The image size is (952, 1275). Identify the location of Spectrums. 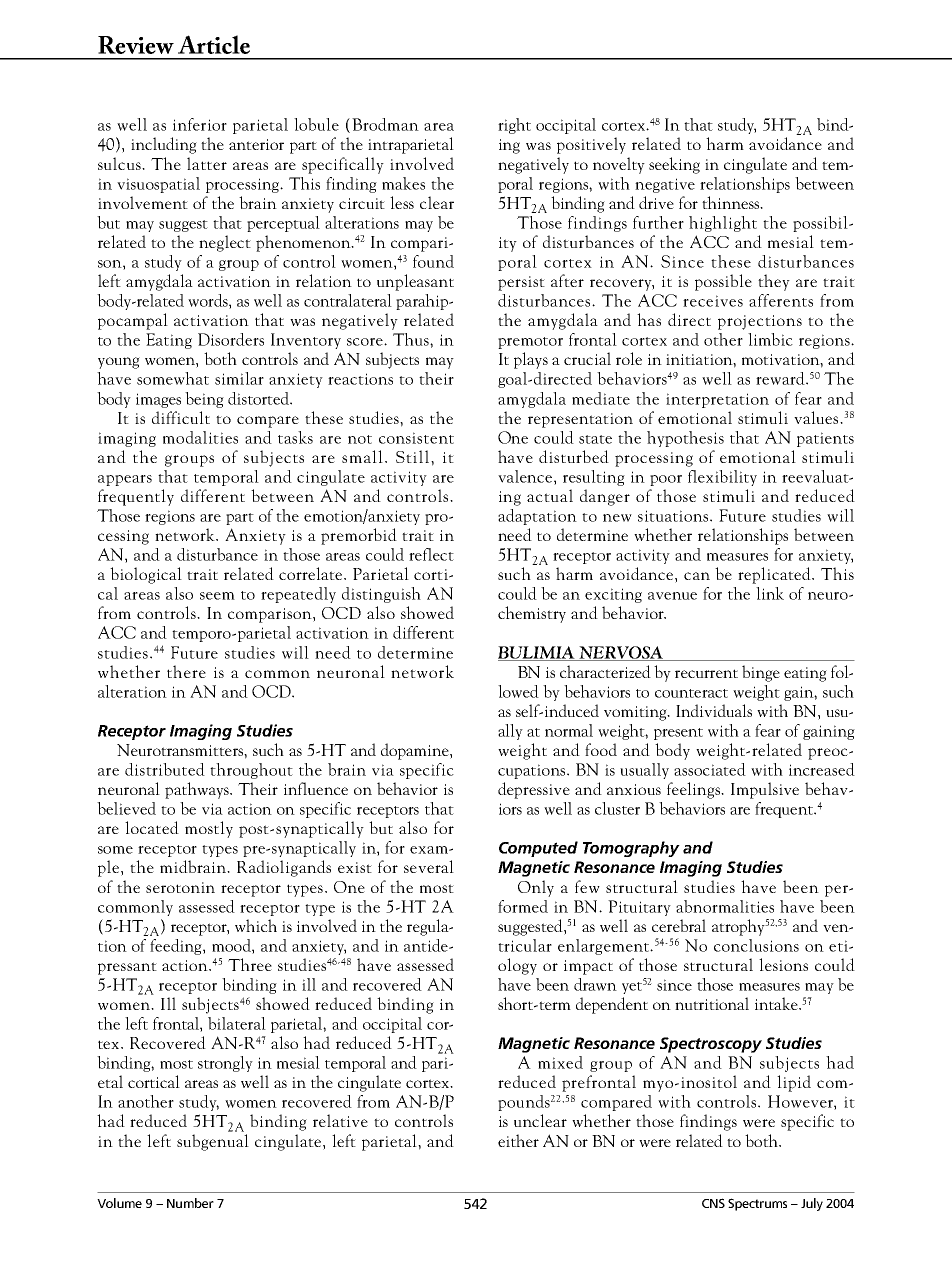
(757, 1204).
